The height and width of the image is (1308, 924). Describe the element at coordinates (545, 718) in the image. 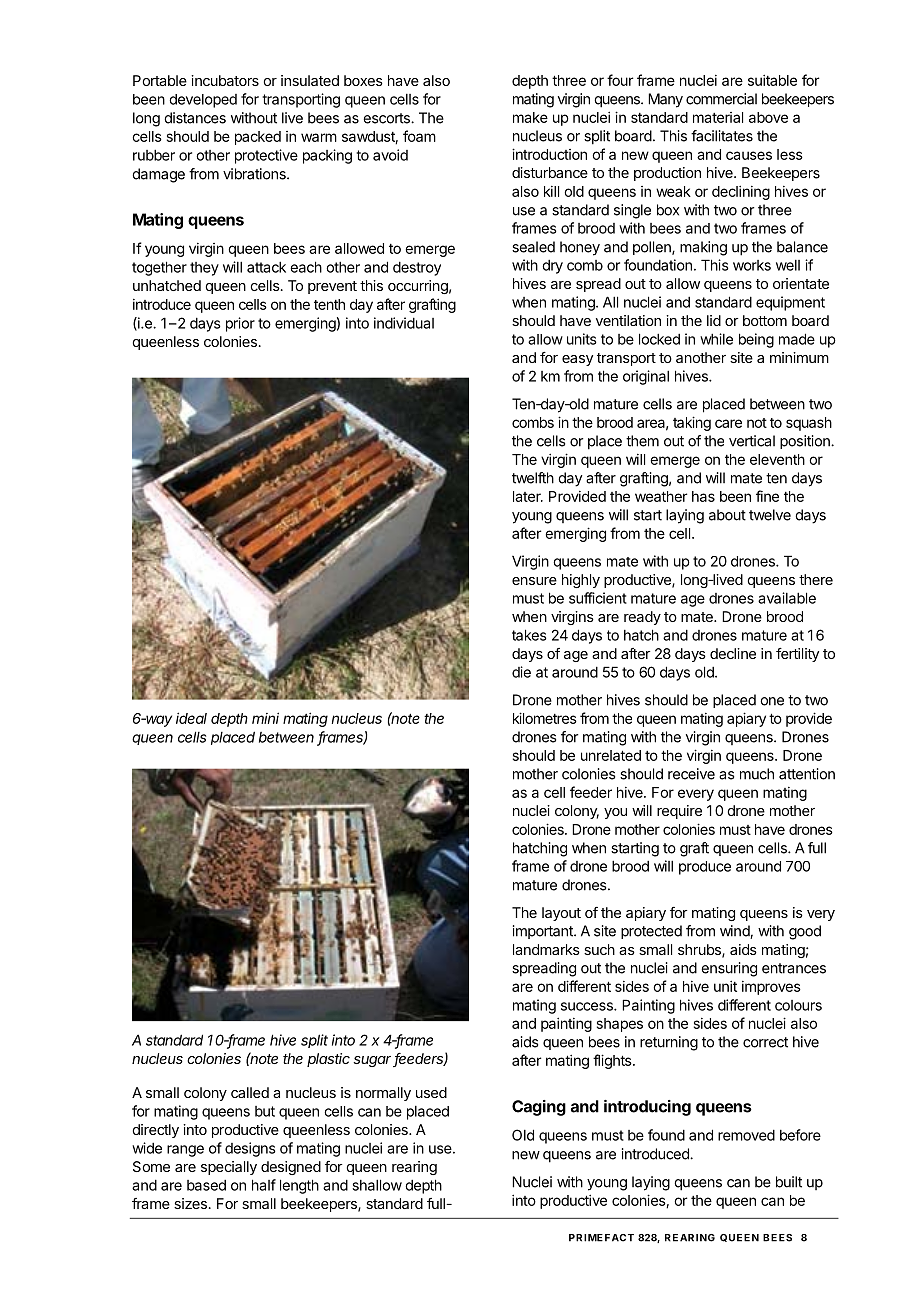

I see `kilometres` at that location.
